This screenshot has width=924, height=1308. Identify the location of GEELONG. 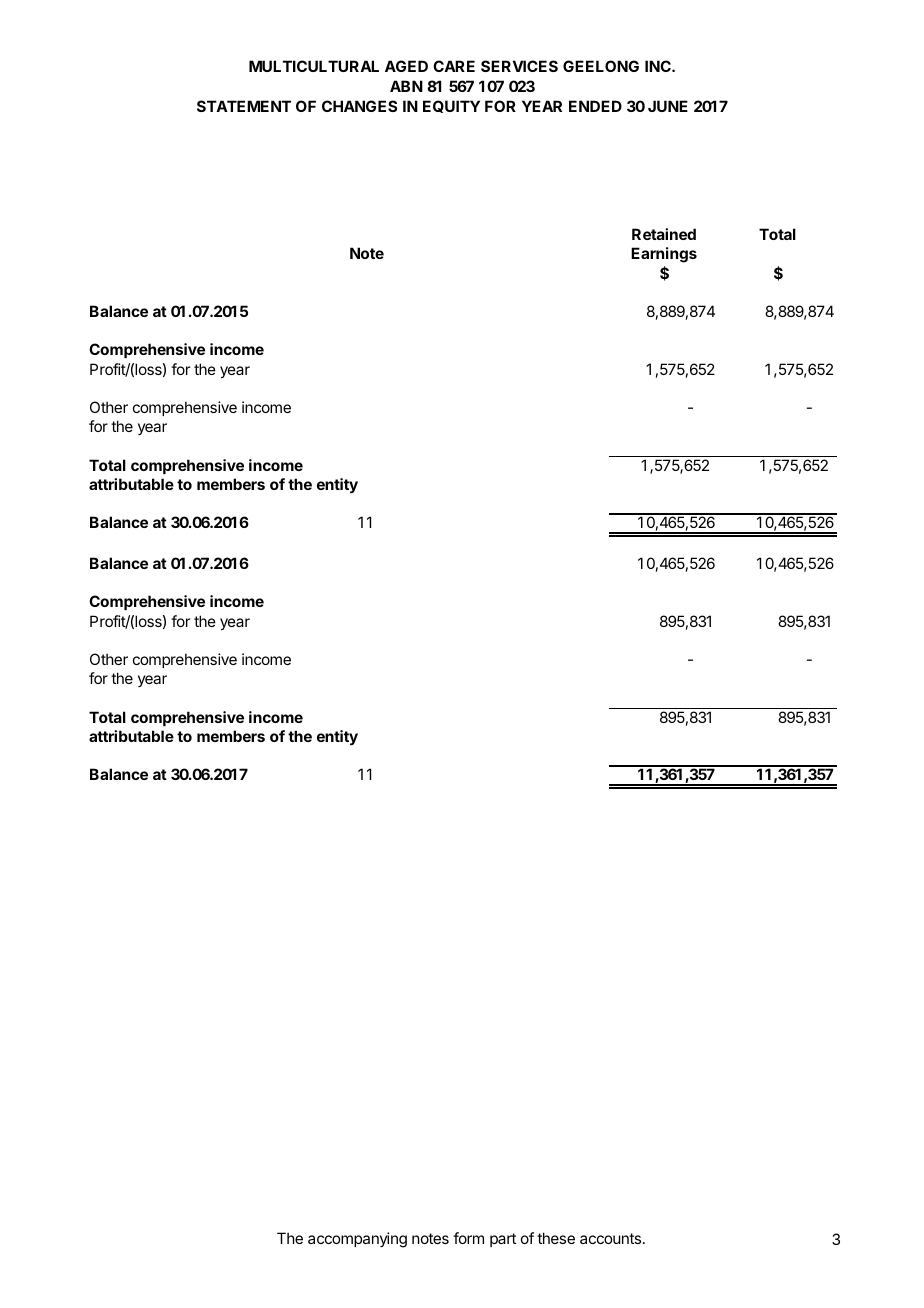
(601, 66).
